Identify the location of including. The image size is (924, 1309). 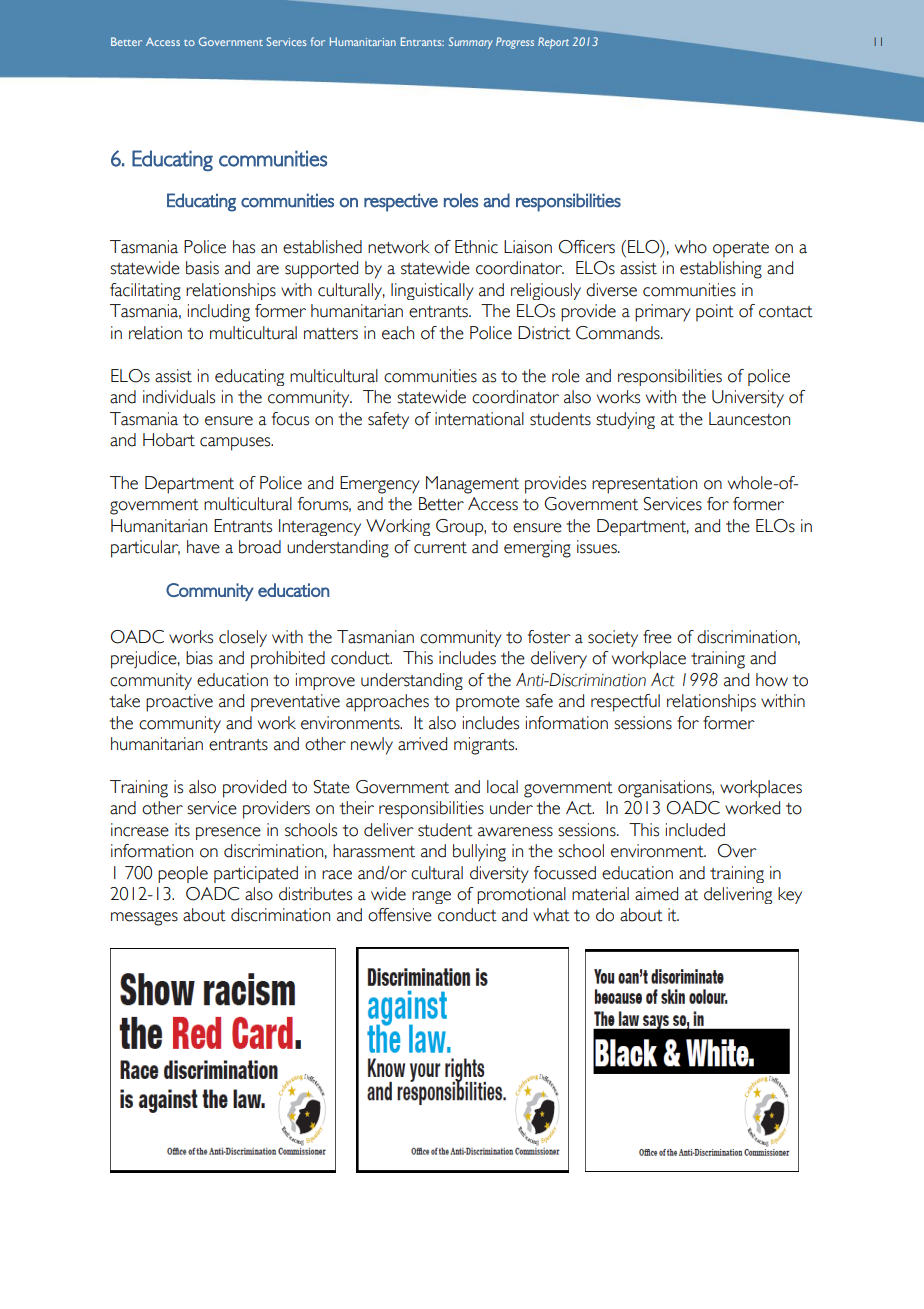
(219, 313).
